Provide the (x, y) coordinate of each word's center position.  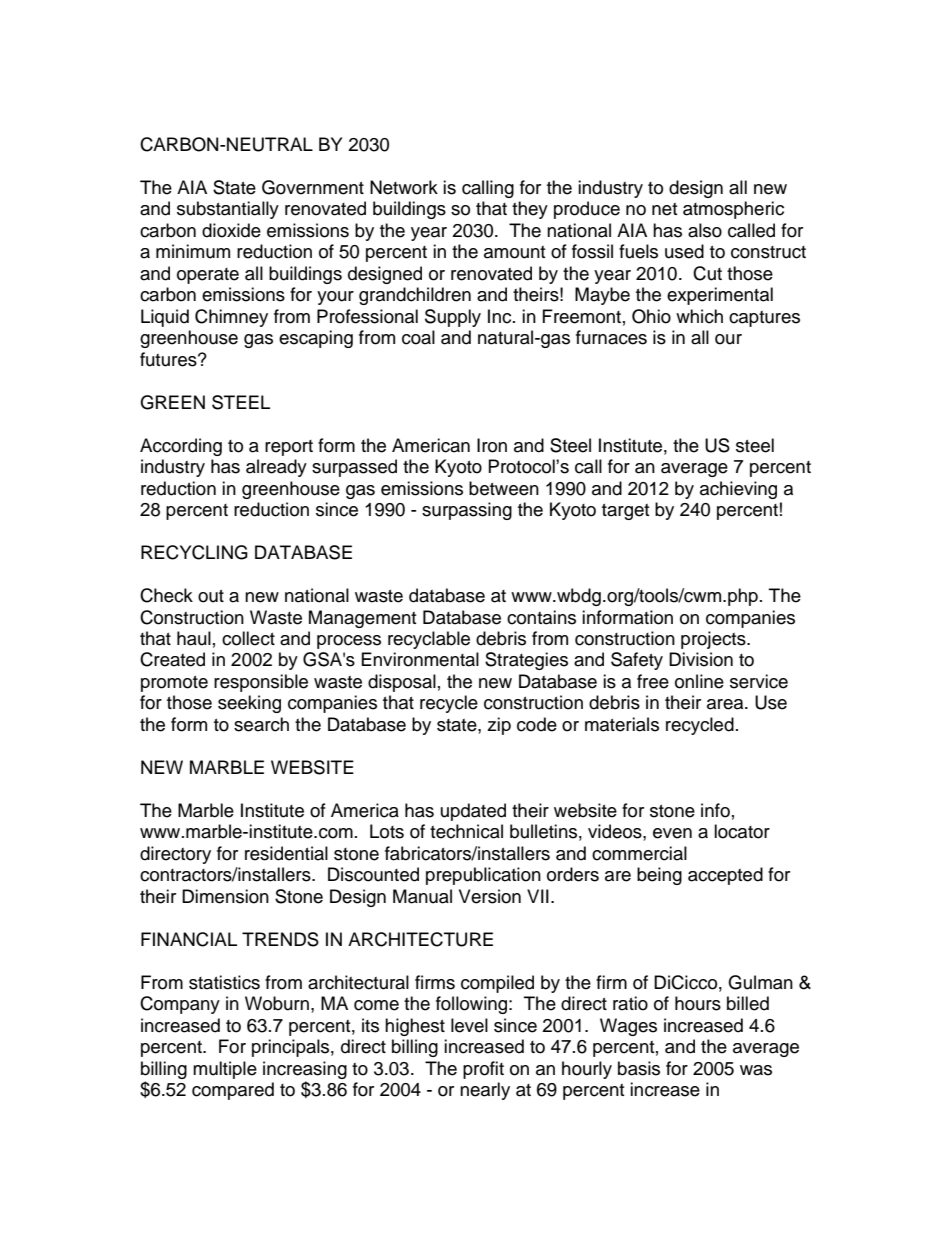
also (705, 230)
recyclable (429, 640)
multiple (225, 1070)
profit (483, 1070)
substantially (228, 210)
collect (248, 638)
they (530, 210)
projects (714, 640)
